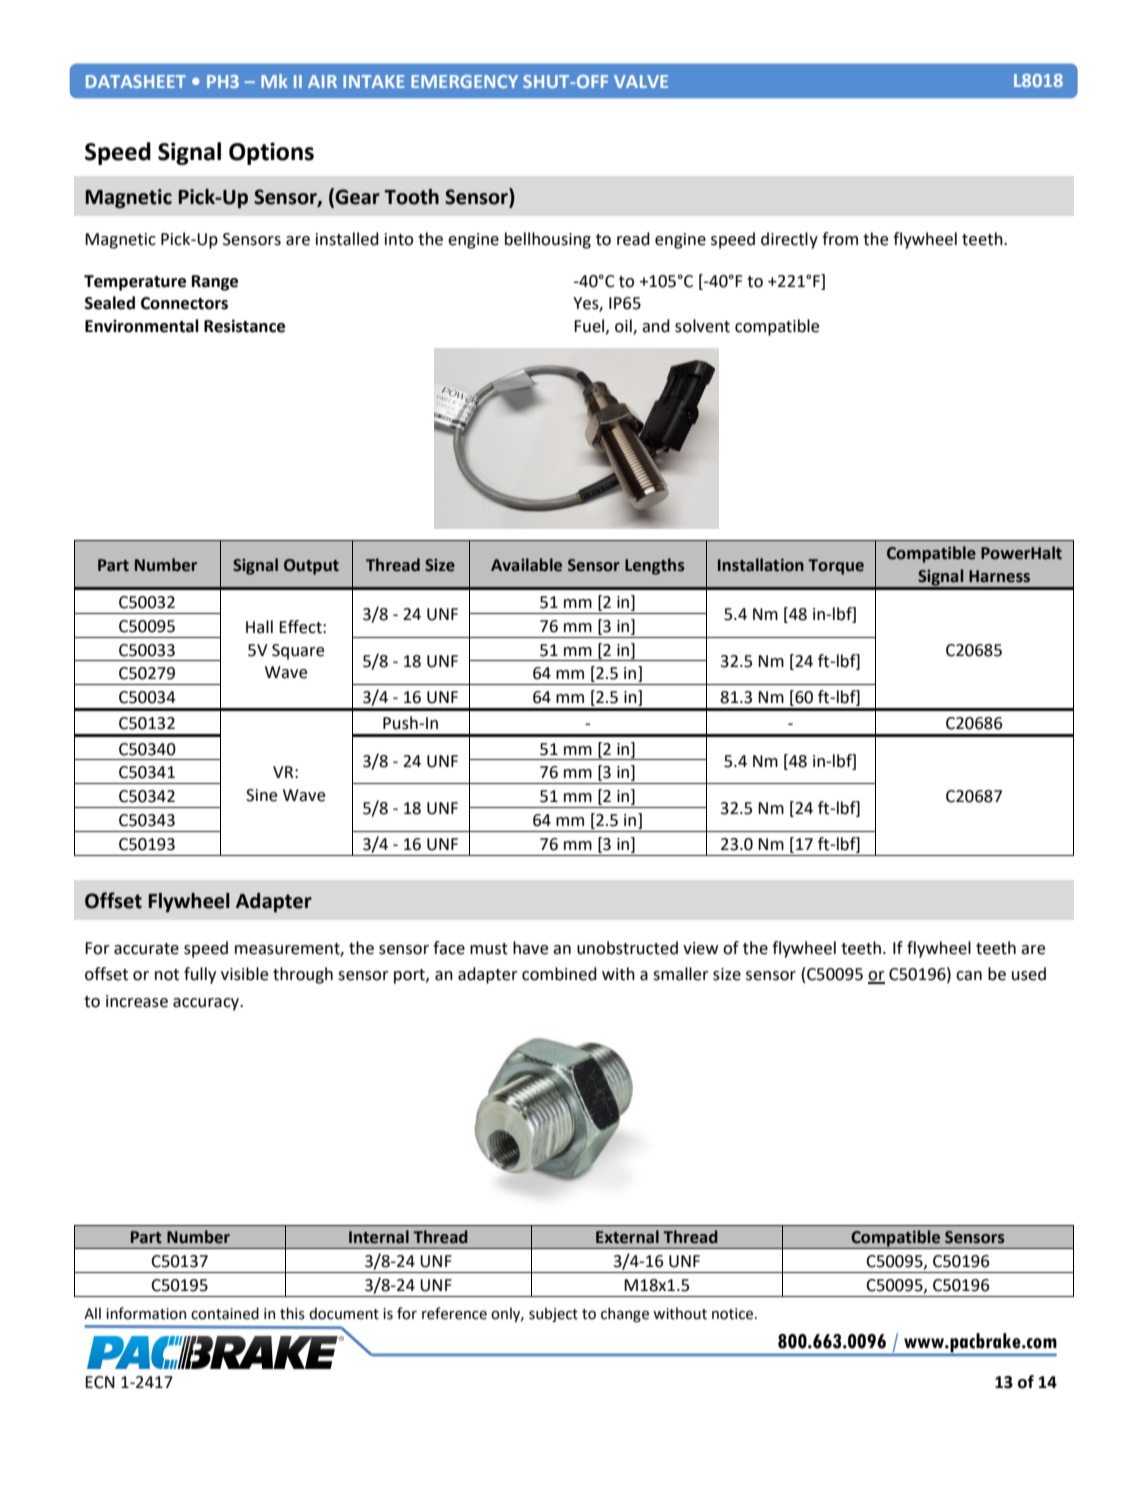  What do you see at coordinates (641, 81) in the document?
I see `VALVE` at bounding box center [641, 81].
